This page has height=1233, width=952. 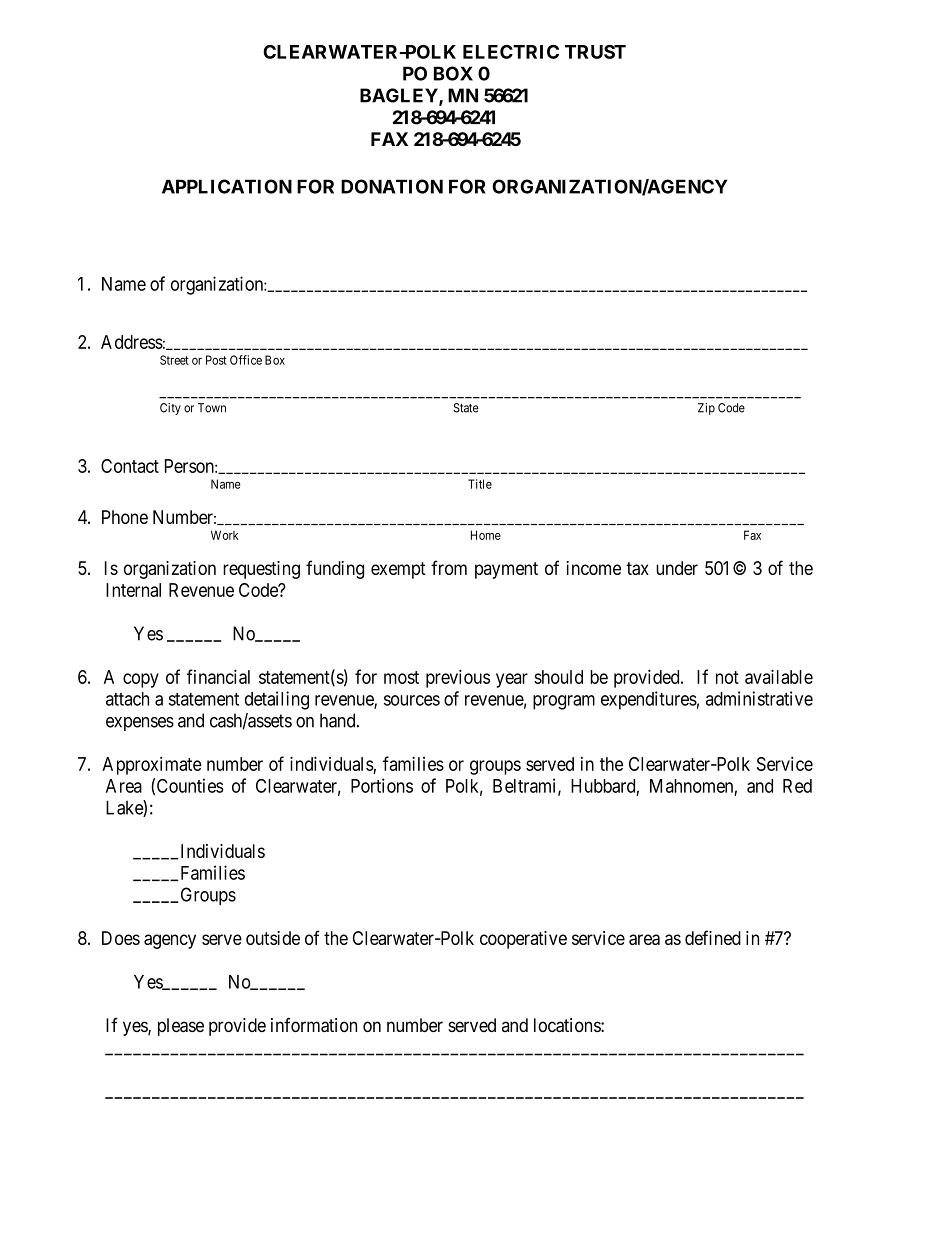 What do you see at coordinates (227, 186) in the page?
I see `APPLICATION` at bounding box center [227, 186].
